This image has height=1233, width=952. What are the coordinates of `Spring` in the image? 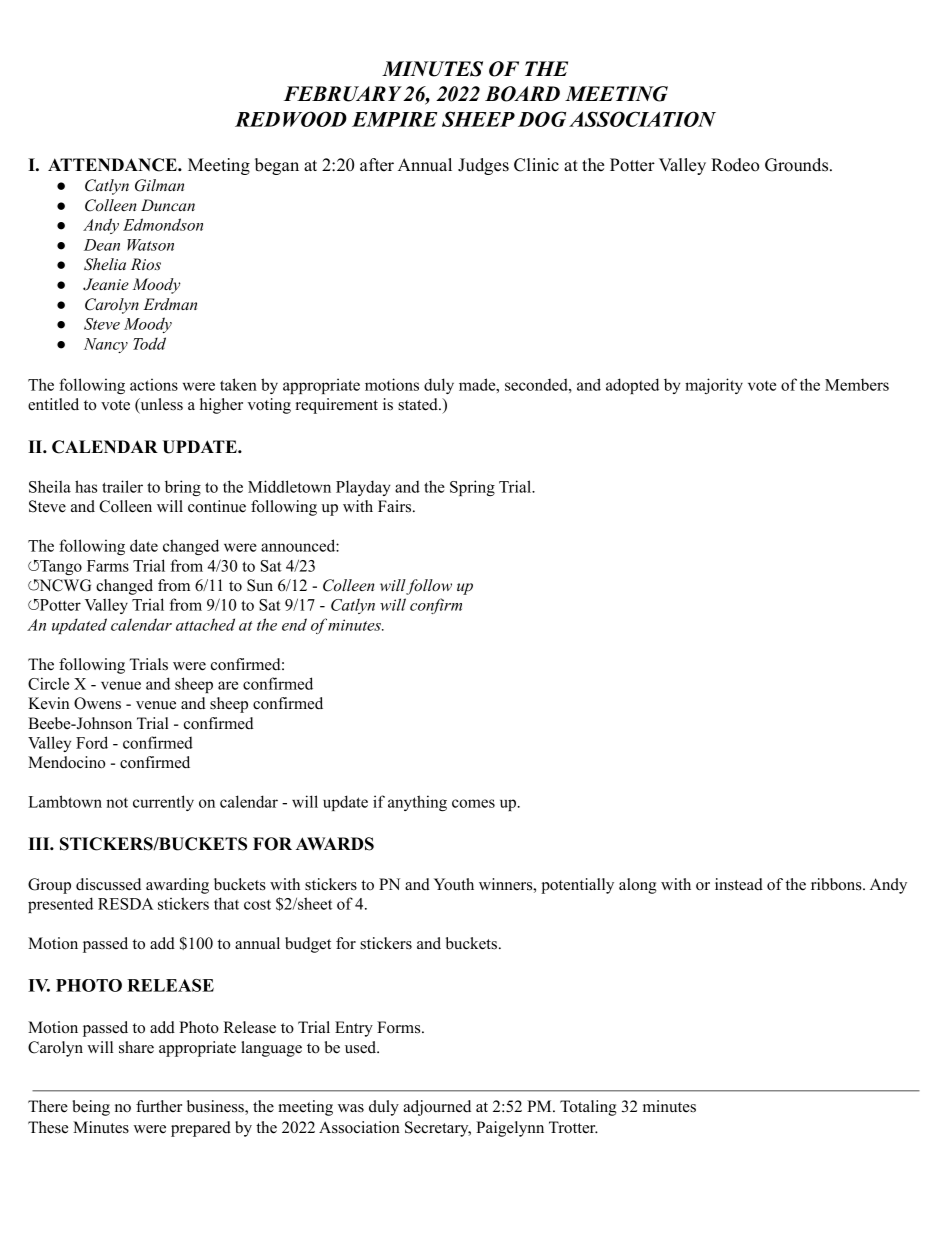 It's located at (472, 488).
